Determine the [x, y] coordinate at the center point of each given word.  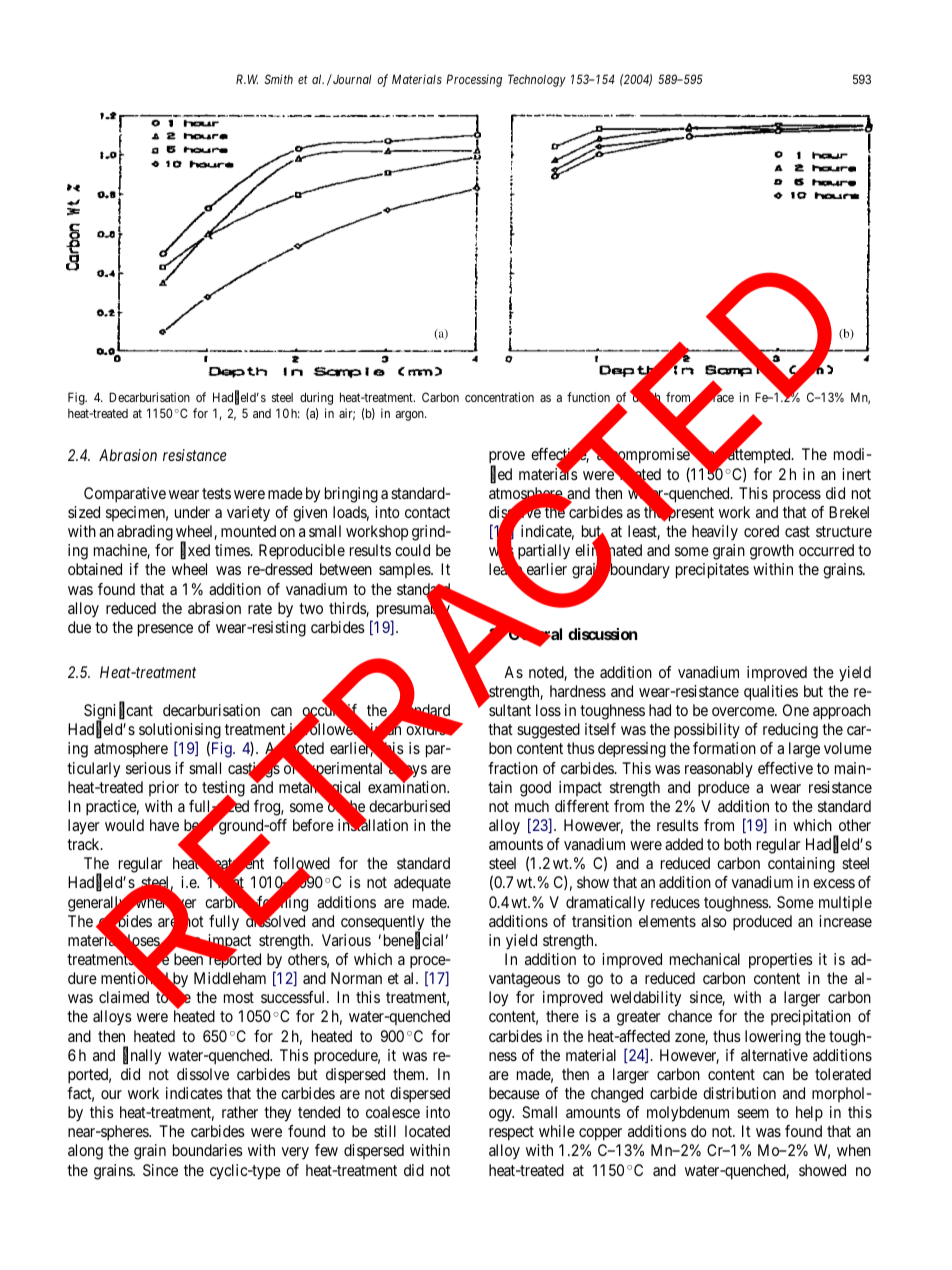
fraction [513, 768]
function [588, 397]
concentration [499, 397]
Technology [537, 80]
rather [240, 1112]
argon [411, 416]
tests [216, 493]
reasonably [719, 770]
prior [164, 788]
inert [856, 474]
